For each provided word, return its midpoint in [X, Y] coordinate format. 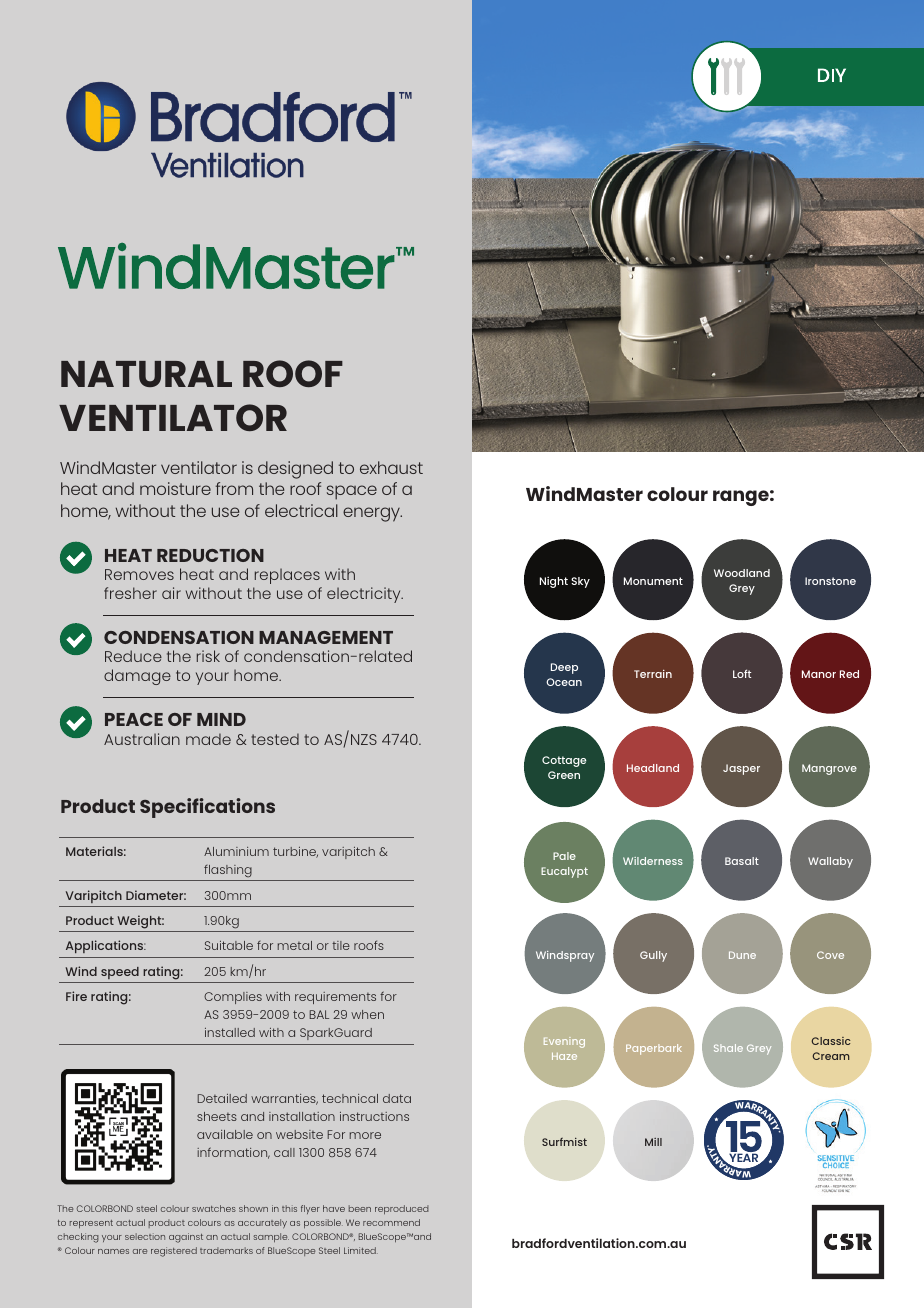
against [186, 1238]
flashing [228, 871]
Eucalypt [564, 872]
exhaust [391, 467]
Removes [139, 574]
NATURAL [146, 374]
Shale [728, 1048]
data [397, 1098]
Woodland [742, 573]
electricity [365, 595]
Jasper [741, 769]
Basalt [742, 861]
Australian [142, 739]
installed [230, 1032]
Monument [653, 581]
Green [564, 775]
